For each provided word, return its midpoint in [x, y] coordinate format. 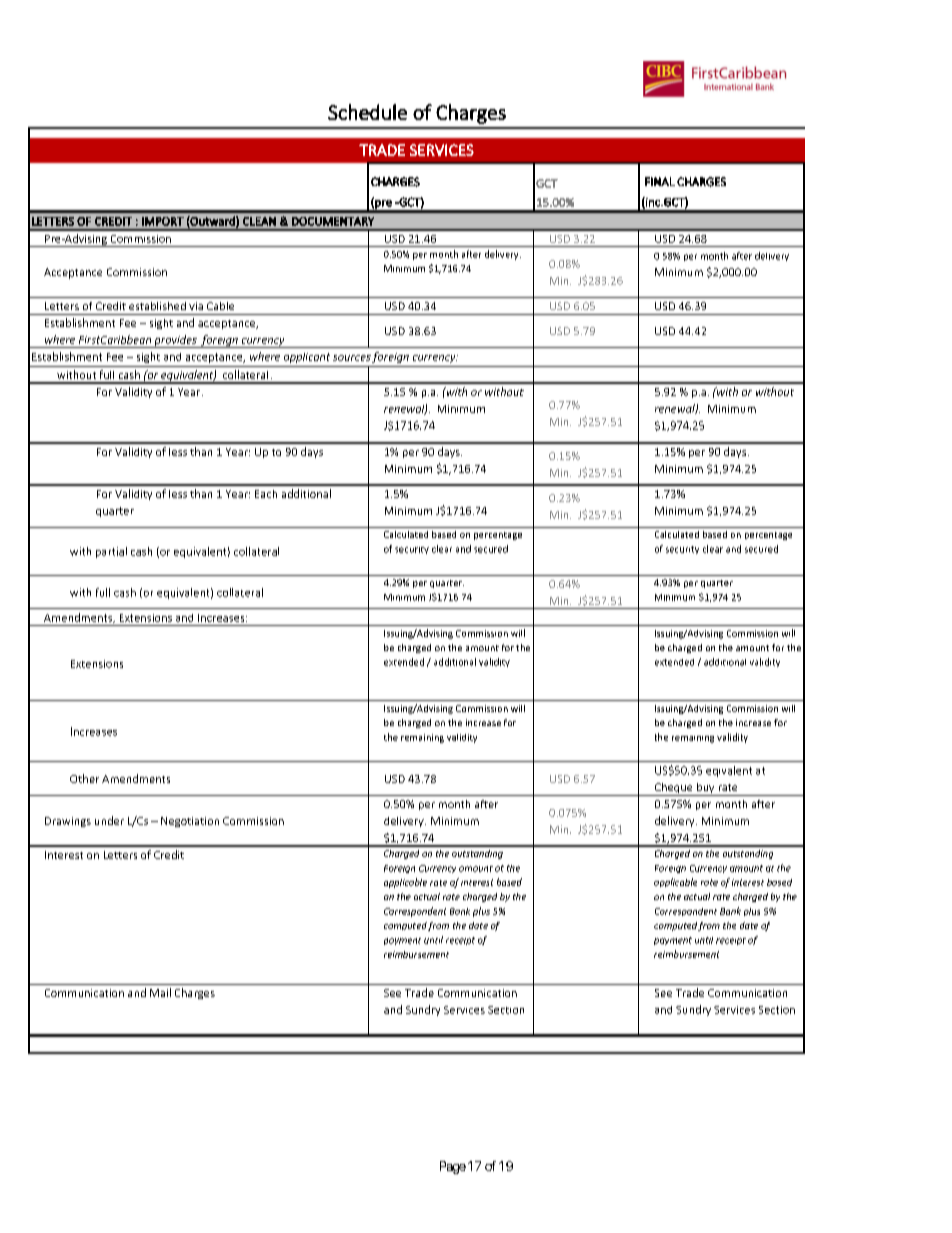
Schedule [367, 112]
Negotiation [190, 822]
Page [453, 1167]
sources [352, 358]
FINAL [660, 181]
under [109, 820]
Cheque [673, 789]
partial [111, 552]
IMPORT [163, 221]
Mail [160, 992]
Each [266, 494]
